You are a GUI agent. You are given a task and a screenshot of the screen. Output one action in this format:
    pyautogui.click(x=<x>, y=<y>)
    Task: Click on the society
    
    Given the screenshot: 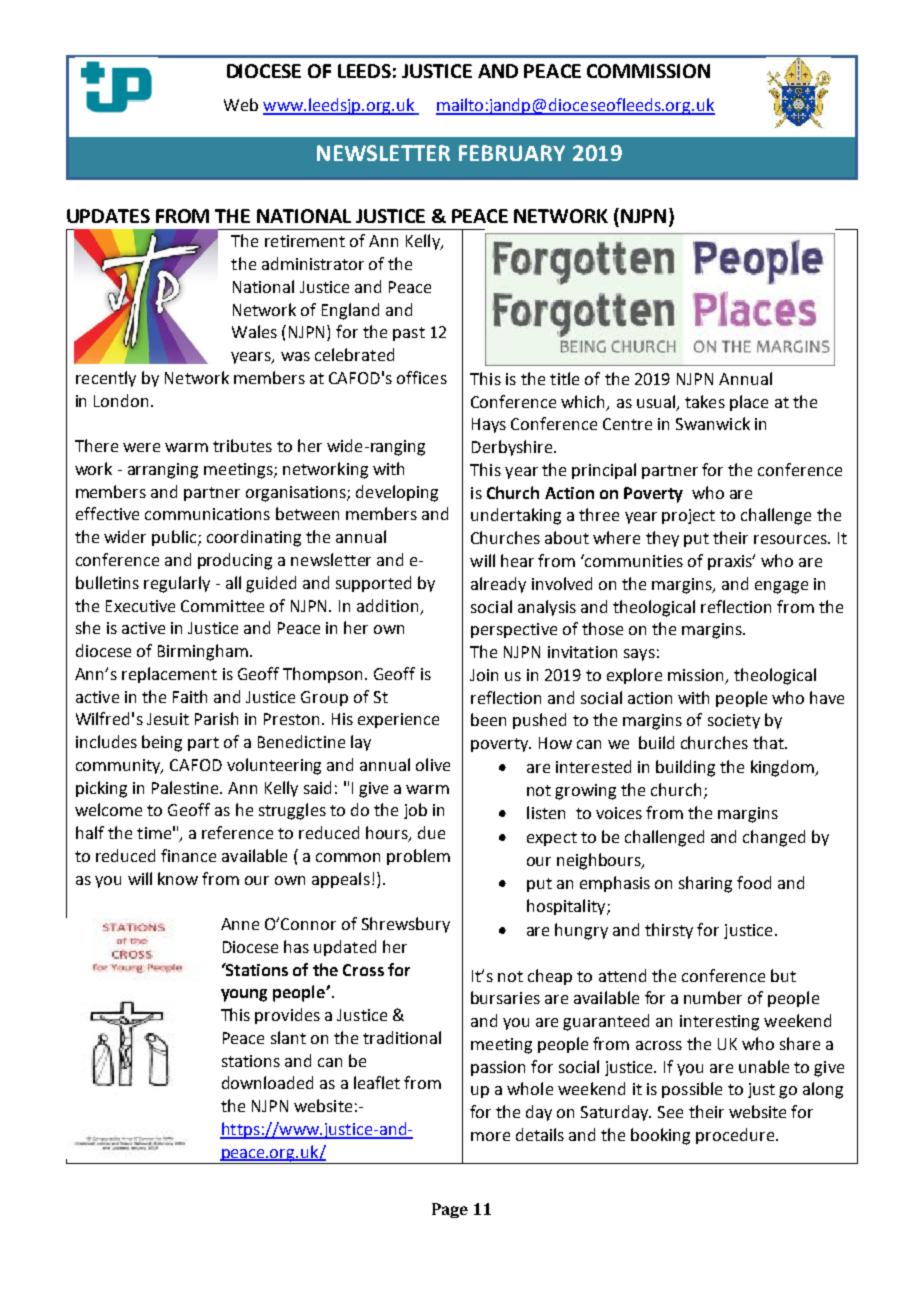 What is the action you would take?
    pyautogui.click(x=734, y=721)
